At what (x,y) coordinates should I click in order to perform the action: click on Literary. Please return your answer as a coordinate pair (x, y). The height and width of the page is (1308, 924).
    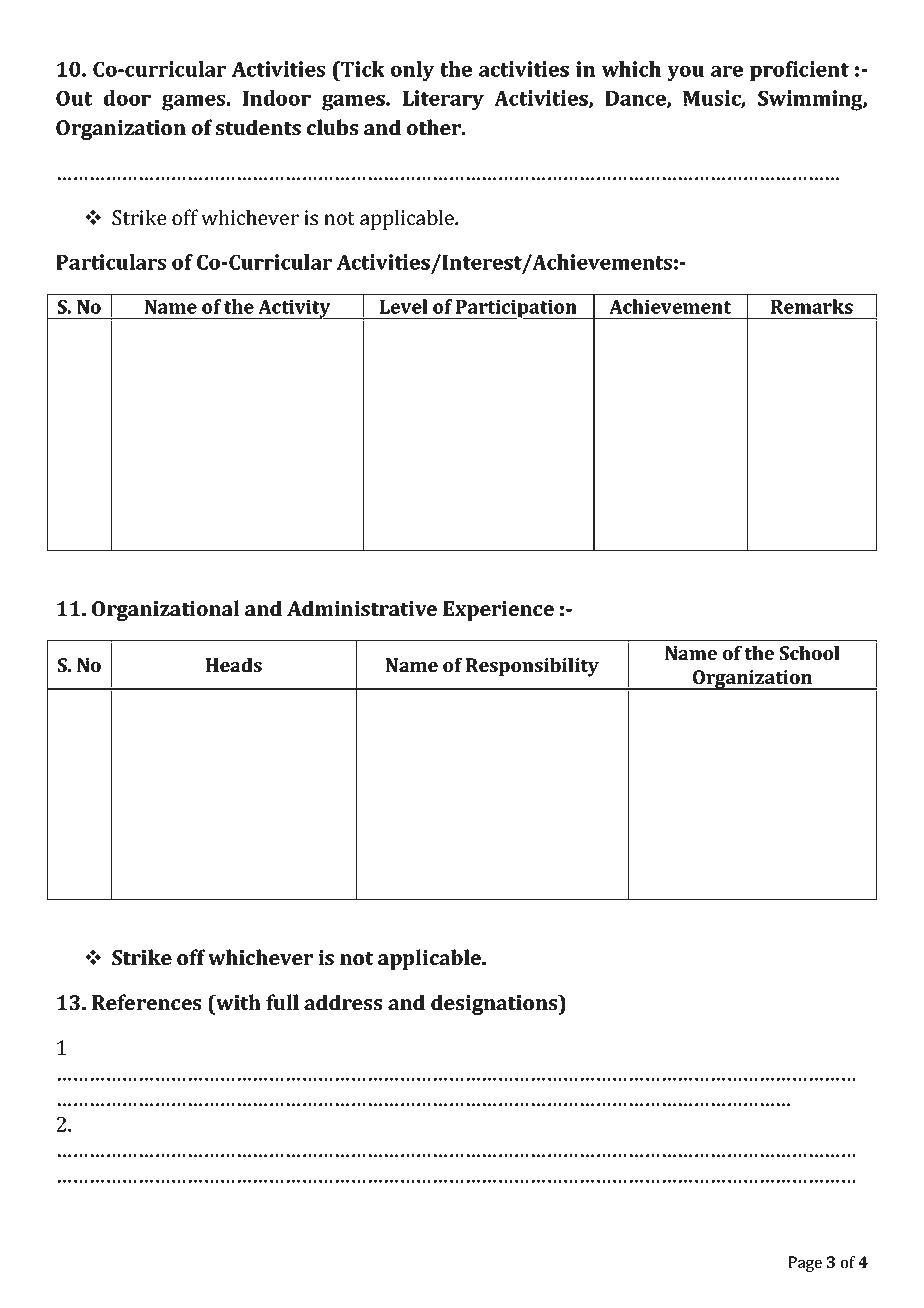
    Looking at the image, I should click on (443, 100).
